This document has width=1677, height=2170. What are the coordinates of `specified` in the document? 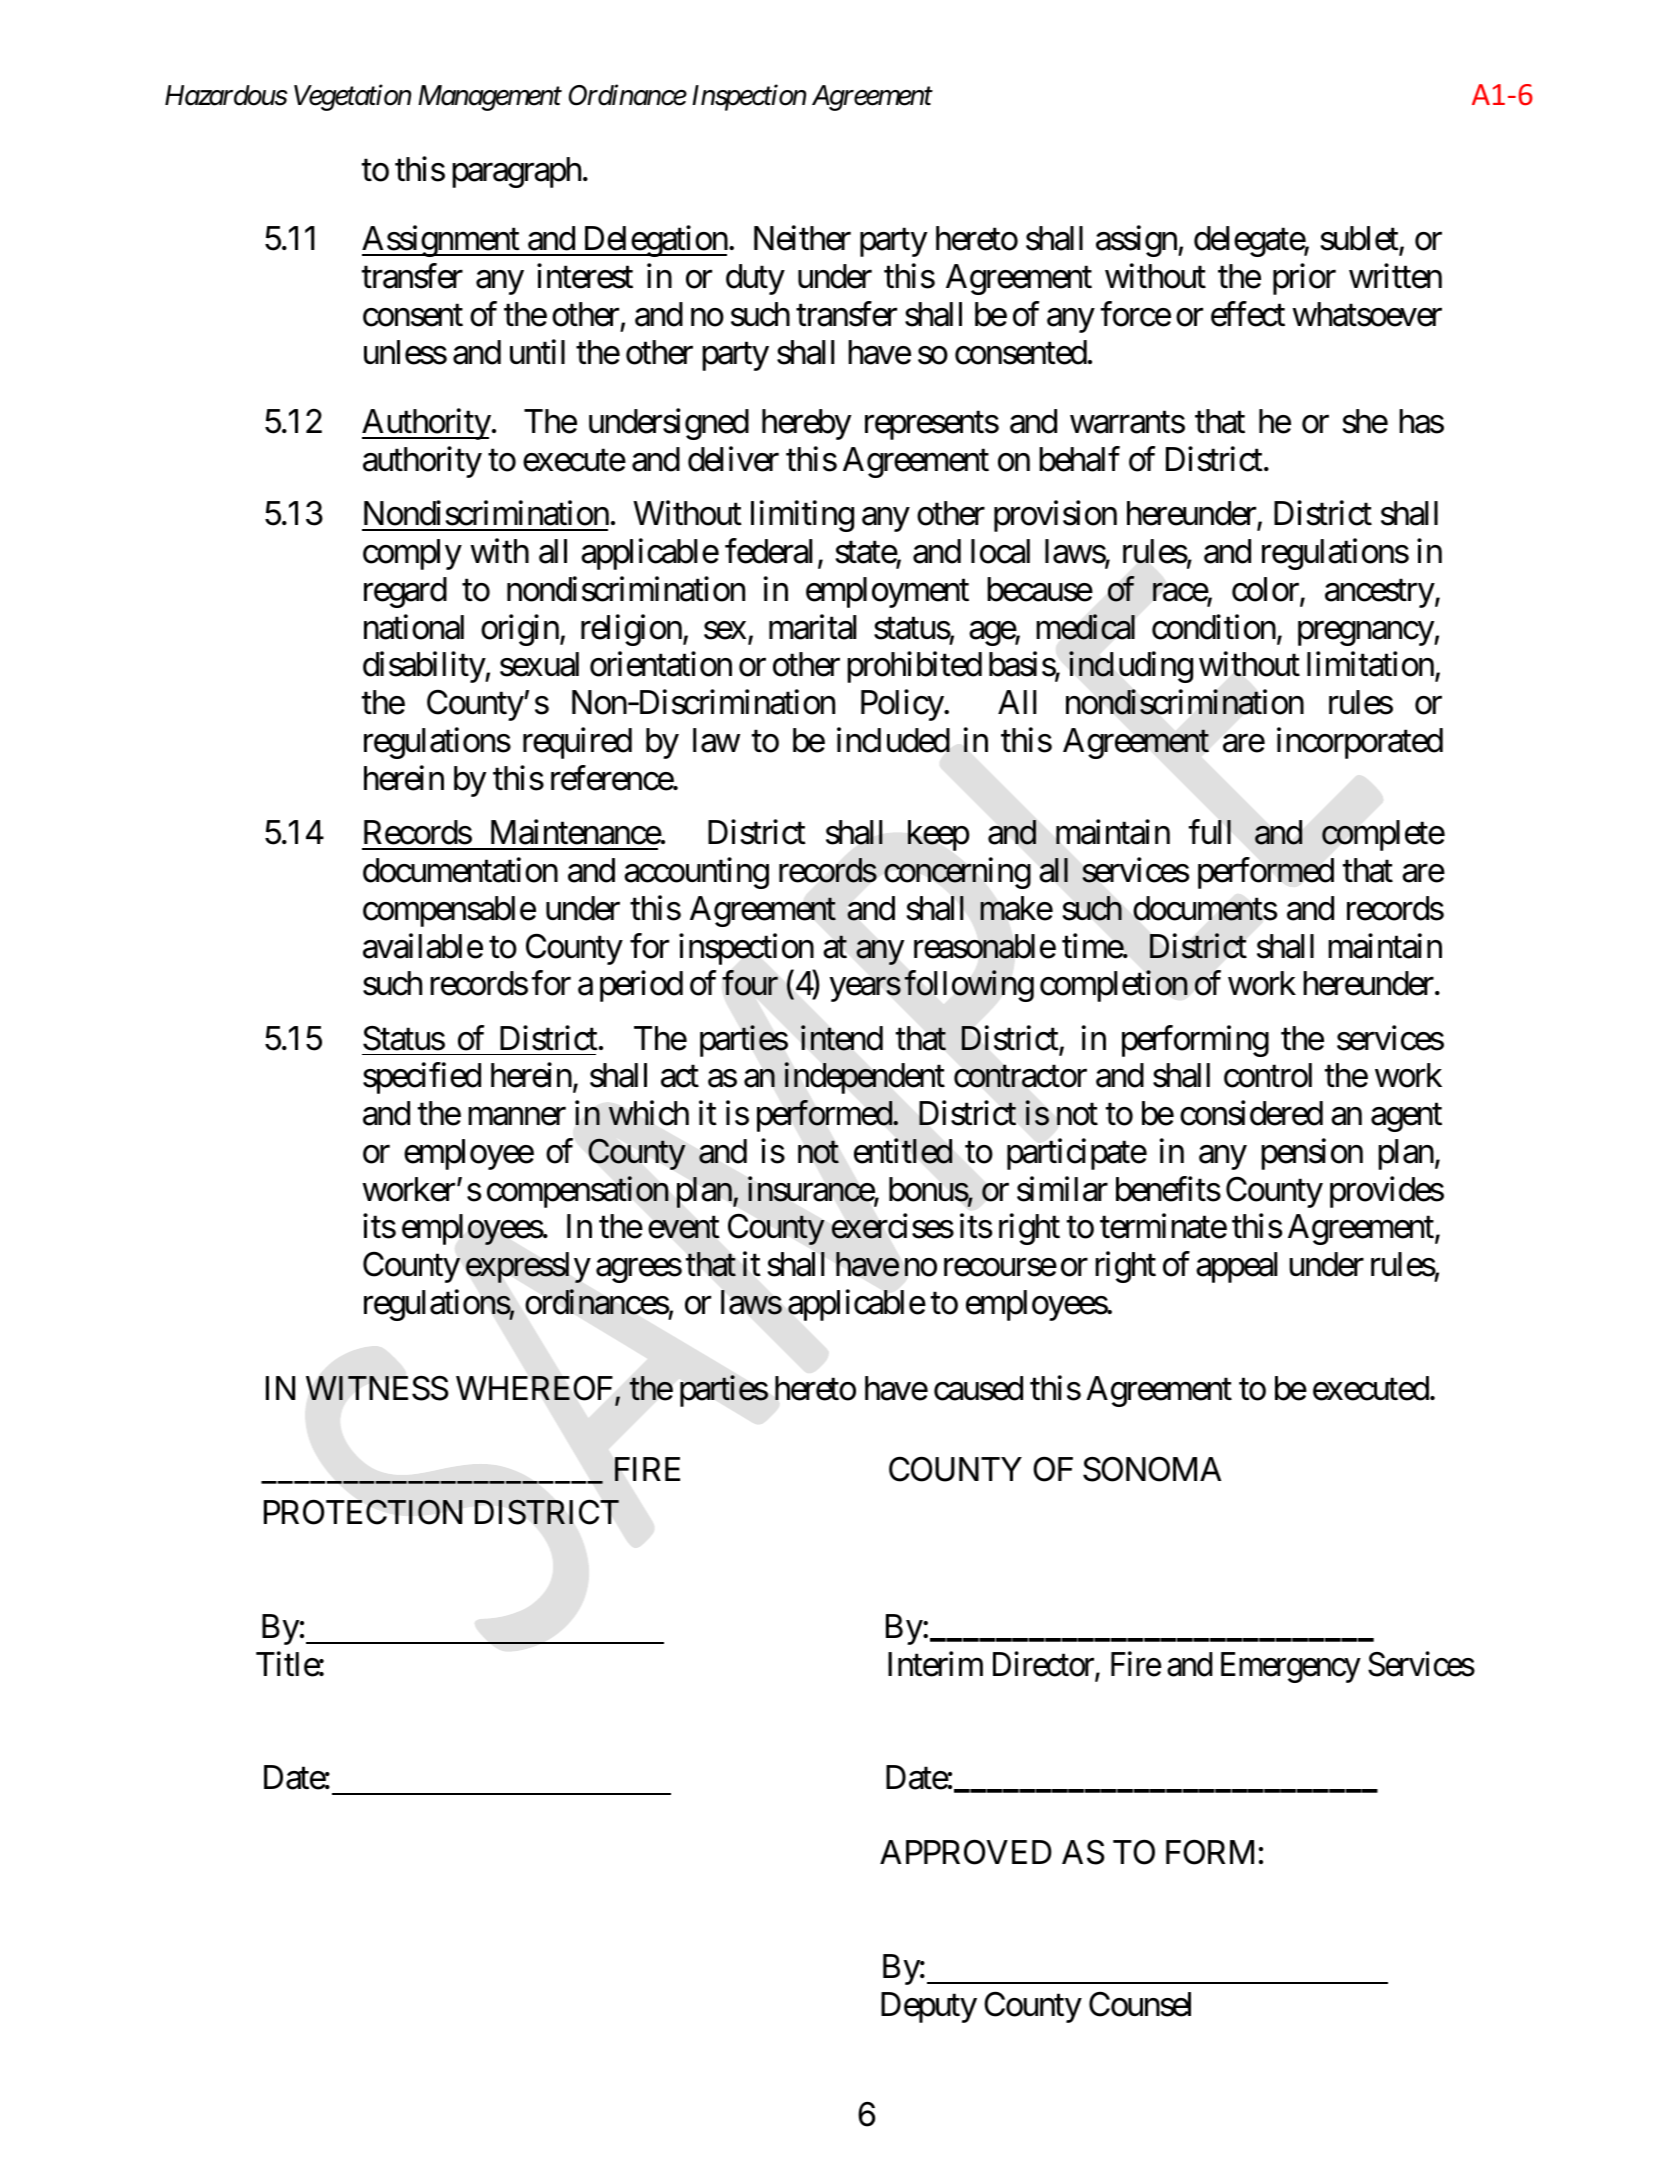 It's located at (422, 1078).
